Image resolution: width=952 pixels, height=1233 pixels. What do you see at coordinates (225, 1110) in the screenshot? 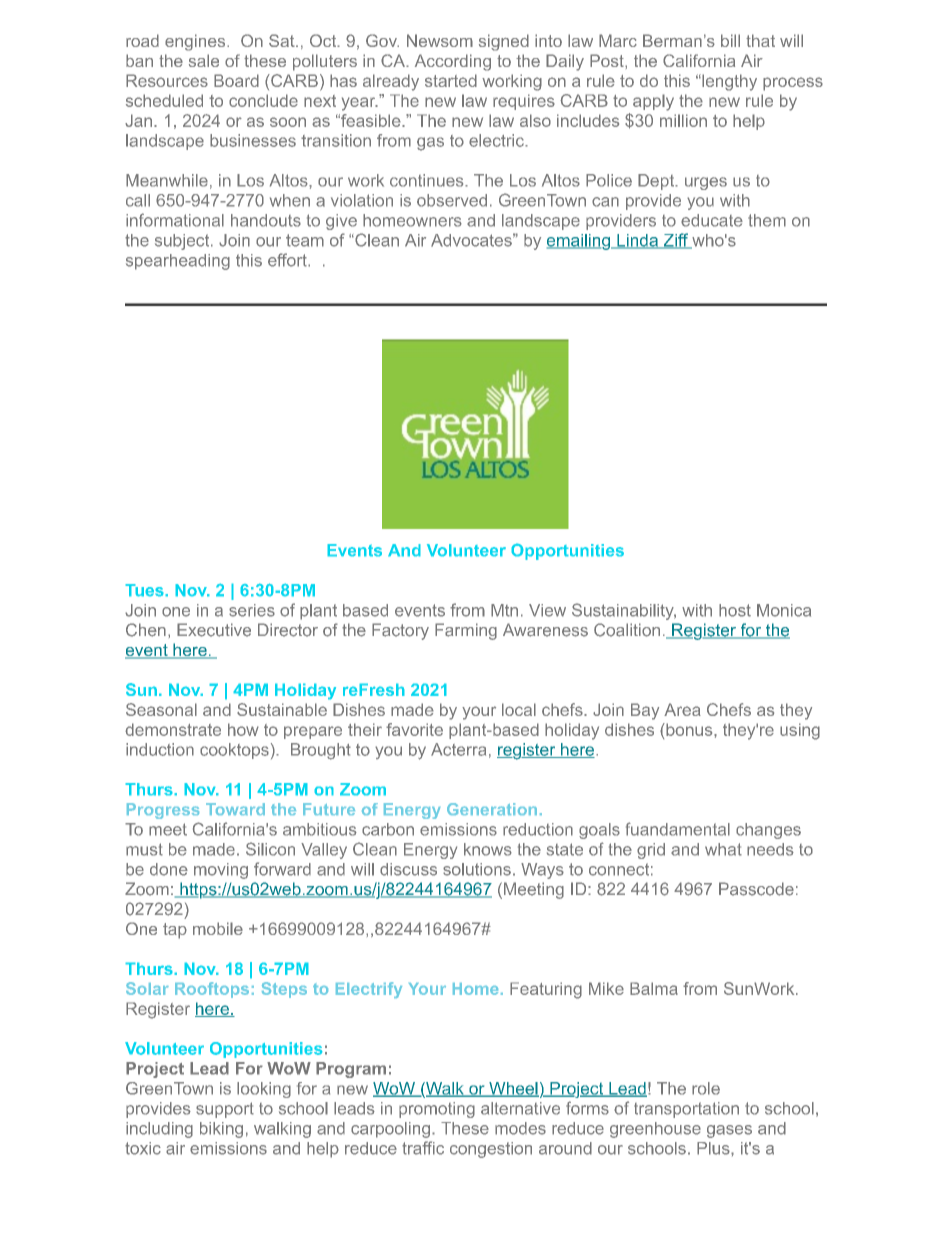
I see `support` at bounding box center [225, 1110].
